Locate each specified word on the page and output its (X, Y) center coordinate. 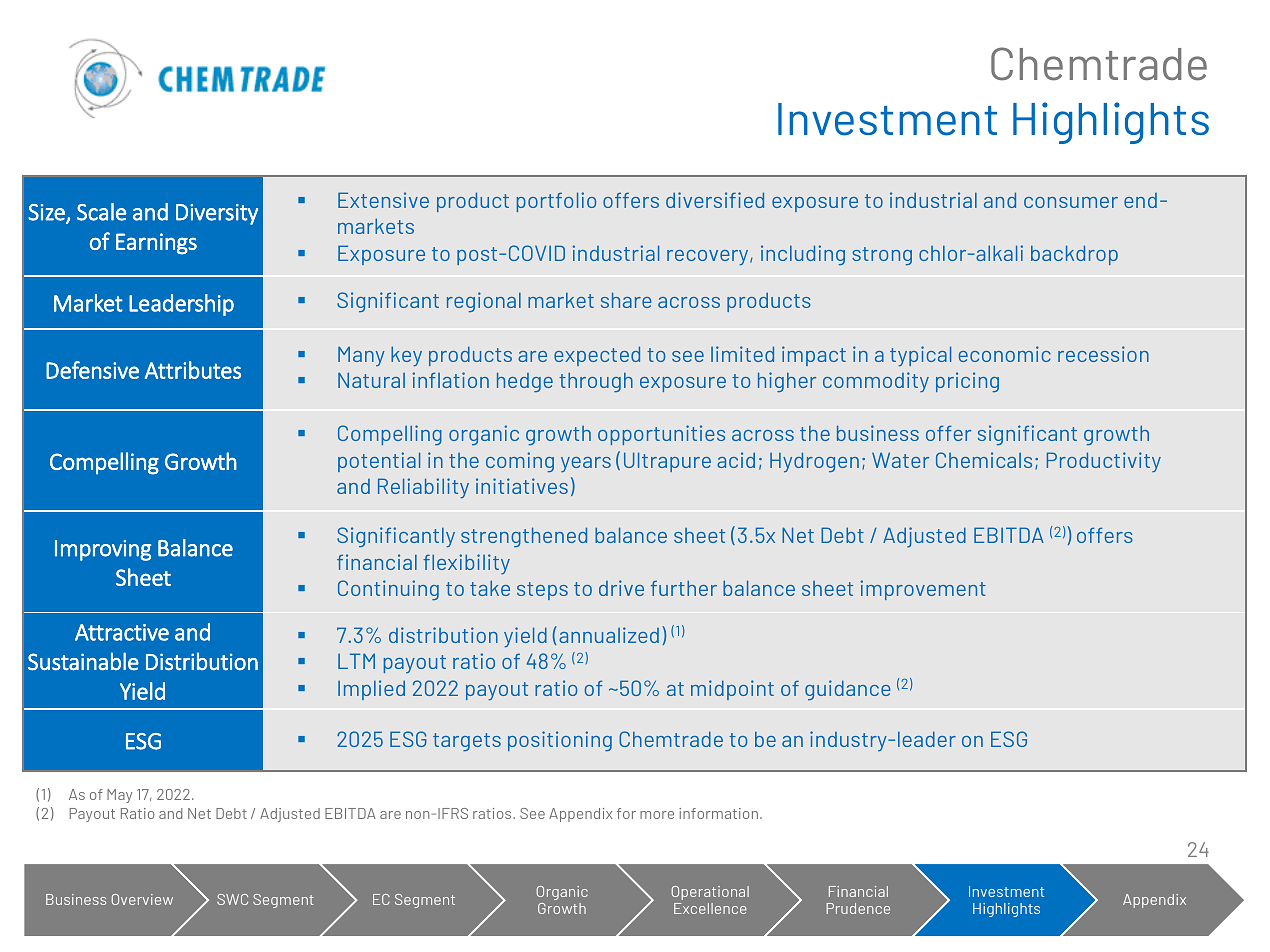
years (586, 464)
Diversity (217, 214)
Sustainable (83, 661)
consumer (1071, 202)
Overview (142, 899)
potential (379, 462)
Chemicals (984, 460)
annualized (609, 635)
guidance (848, 690)
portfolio (556, 202)
